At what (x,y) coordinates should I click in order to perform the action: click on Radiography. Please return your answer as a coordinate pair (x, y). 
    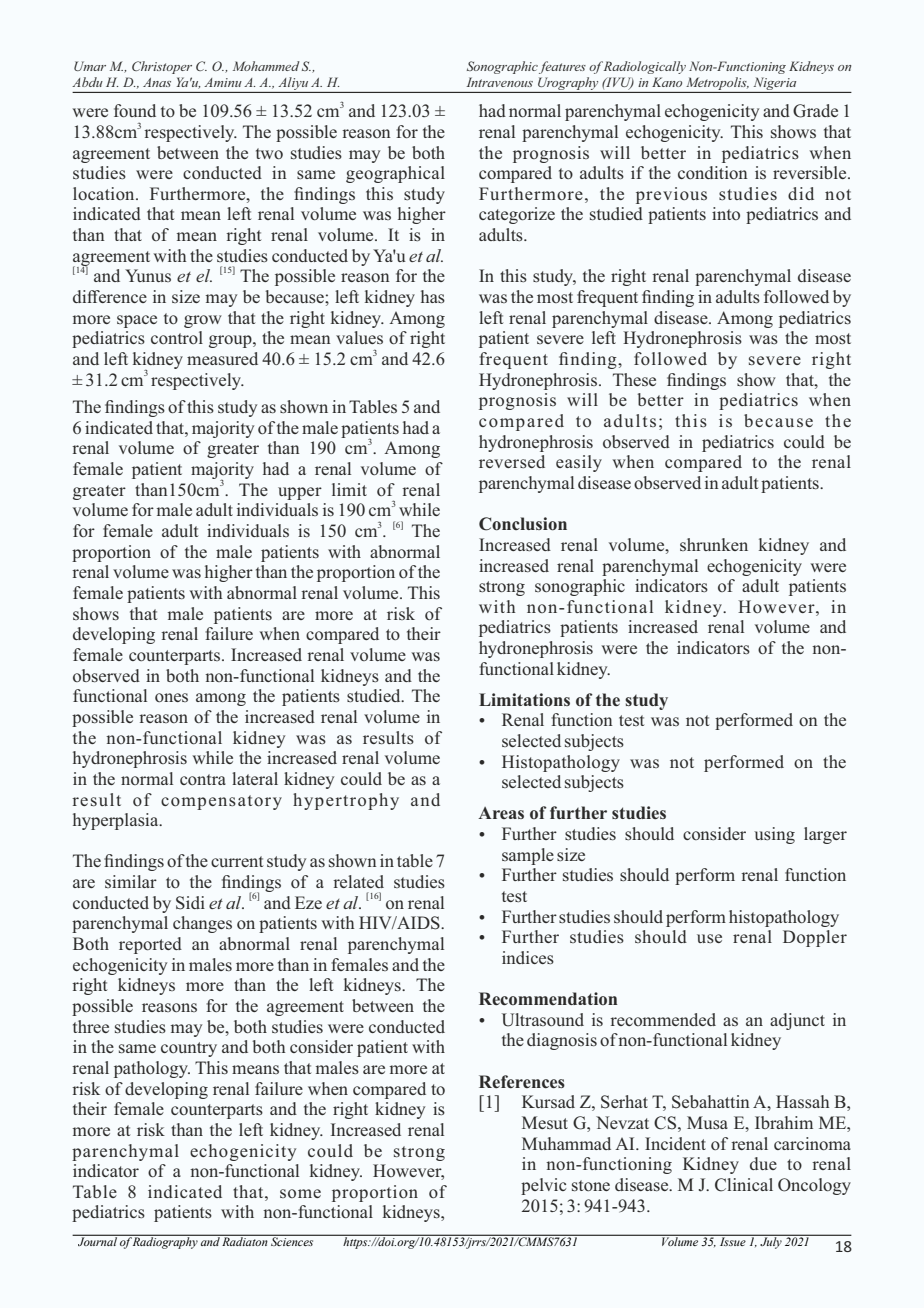
    Looking at the image, I should click on (166, 1242).
